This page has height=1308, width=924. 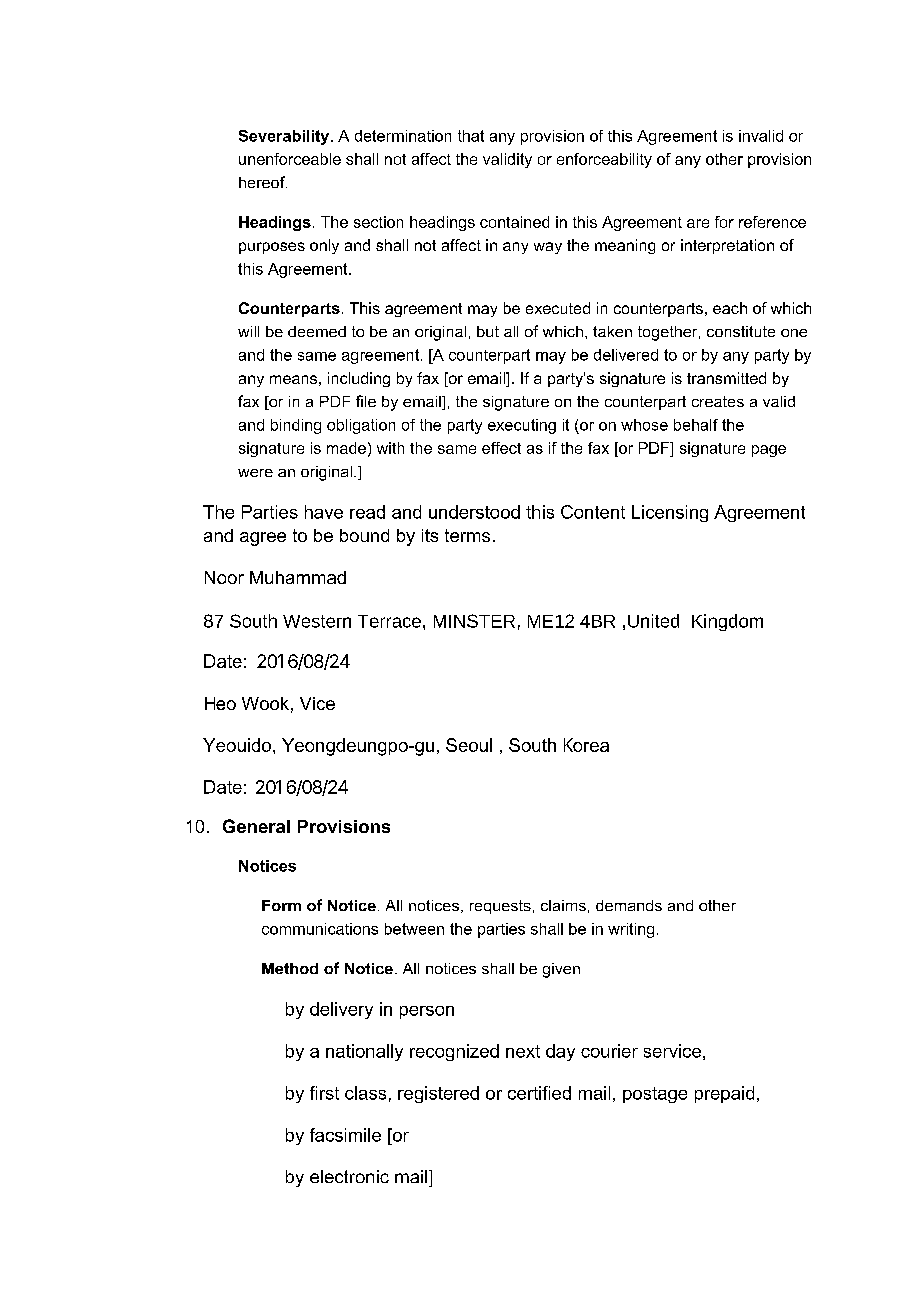 What do you see at coordinates (298, 577) in the page?
I see `Muhammad` at bounding box center [298, 577].
